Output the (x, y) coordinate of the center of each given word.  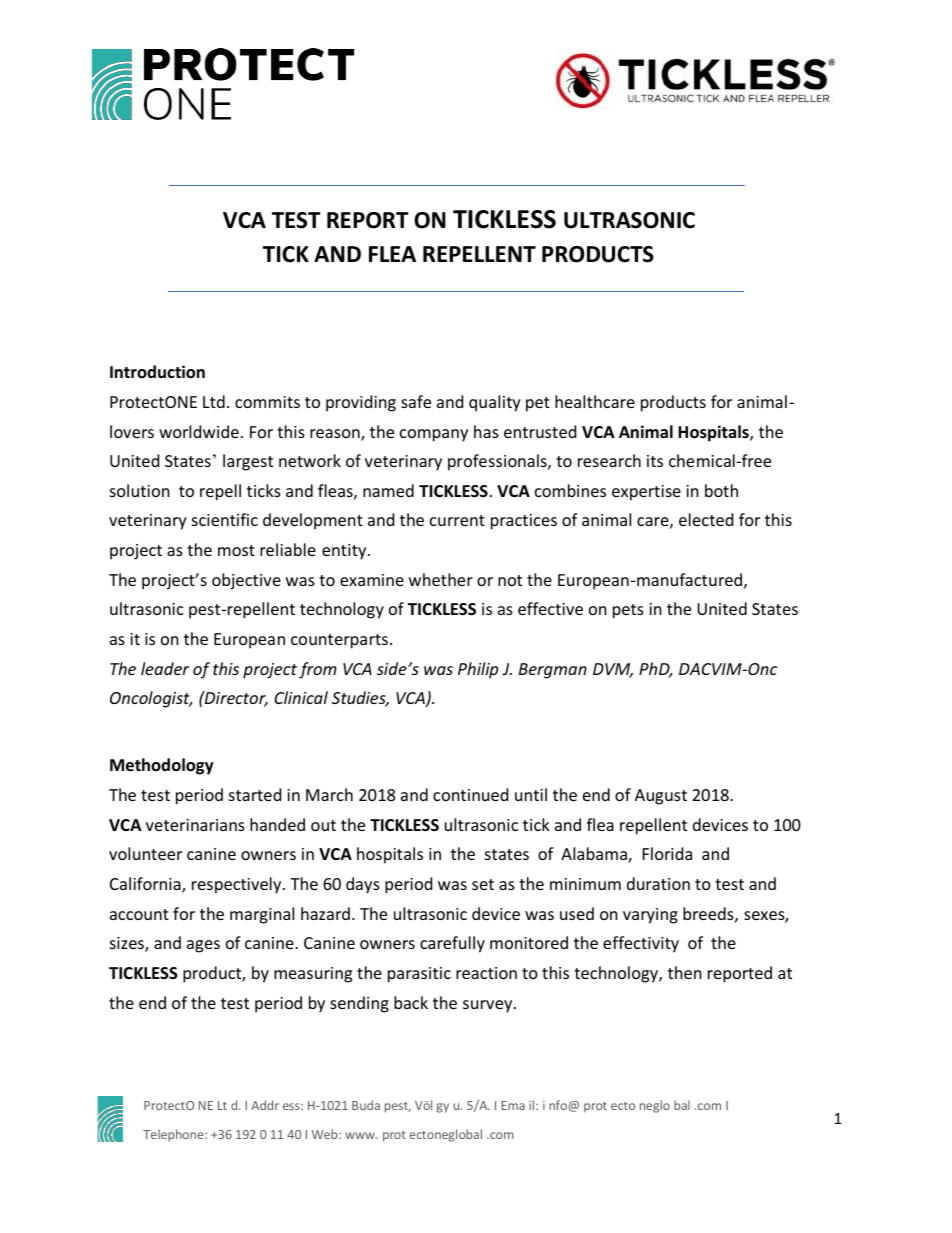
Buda (366, 1105)
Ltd (214, 401)
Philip (478, 670)
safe (416, 401)
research (609, 460)
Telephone (174, 1135)
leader (165, 668)
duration (658, 883)
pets (628, 611)
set (483, 884)
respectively (238, 885)
